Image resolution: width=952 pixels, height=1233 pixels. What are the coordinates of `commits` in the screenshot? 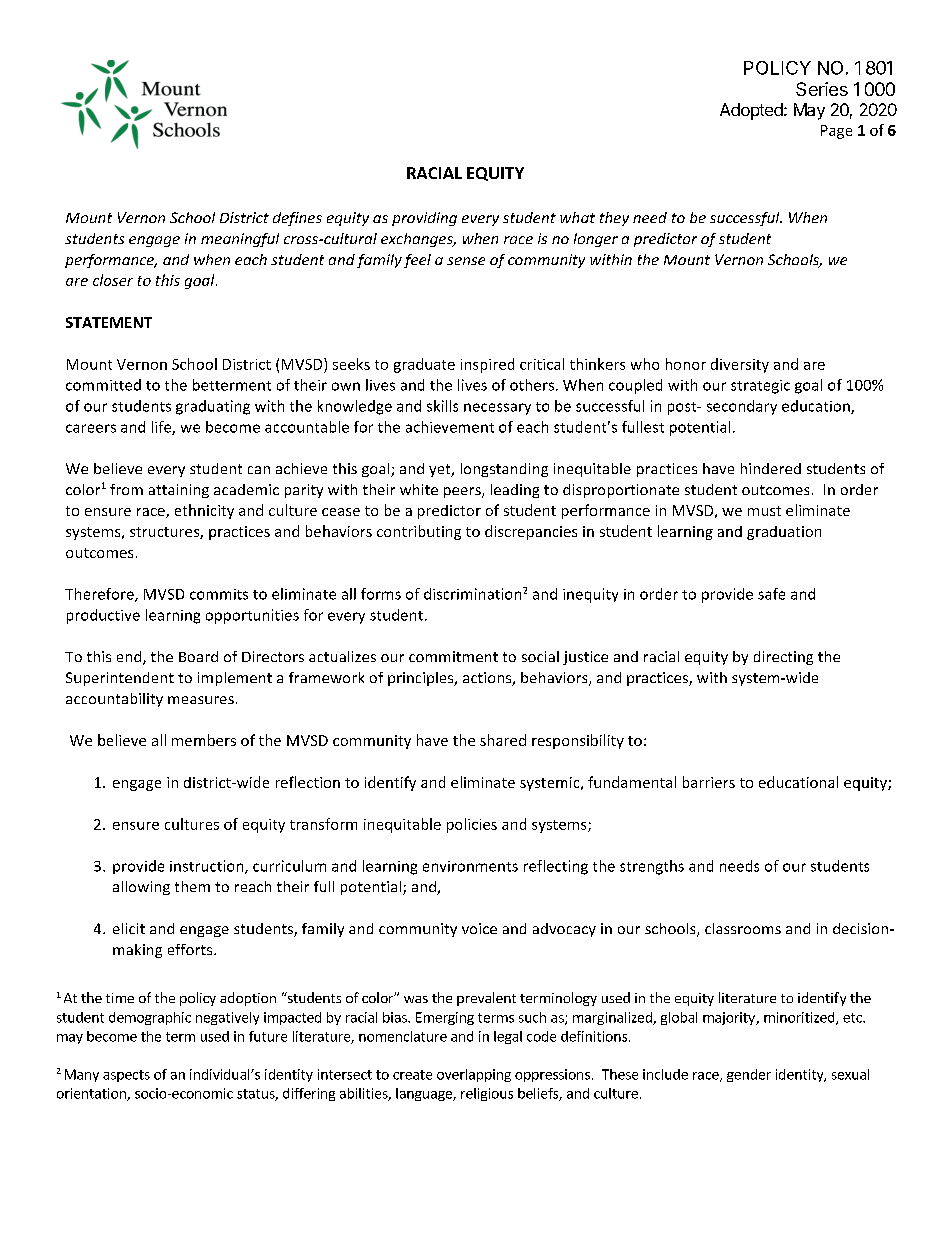 It's located at (219, 594).
